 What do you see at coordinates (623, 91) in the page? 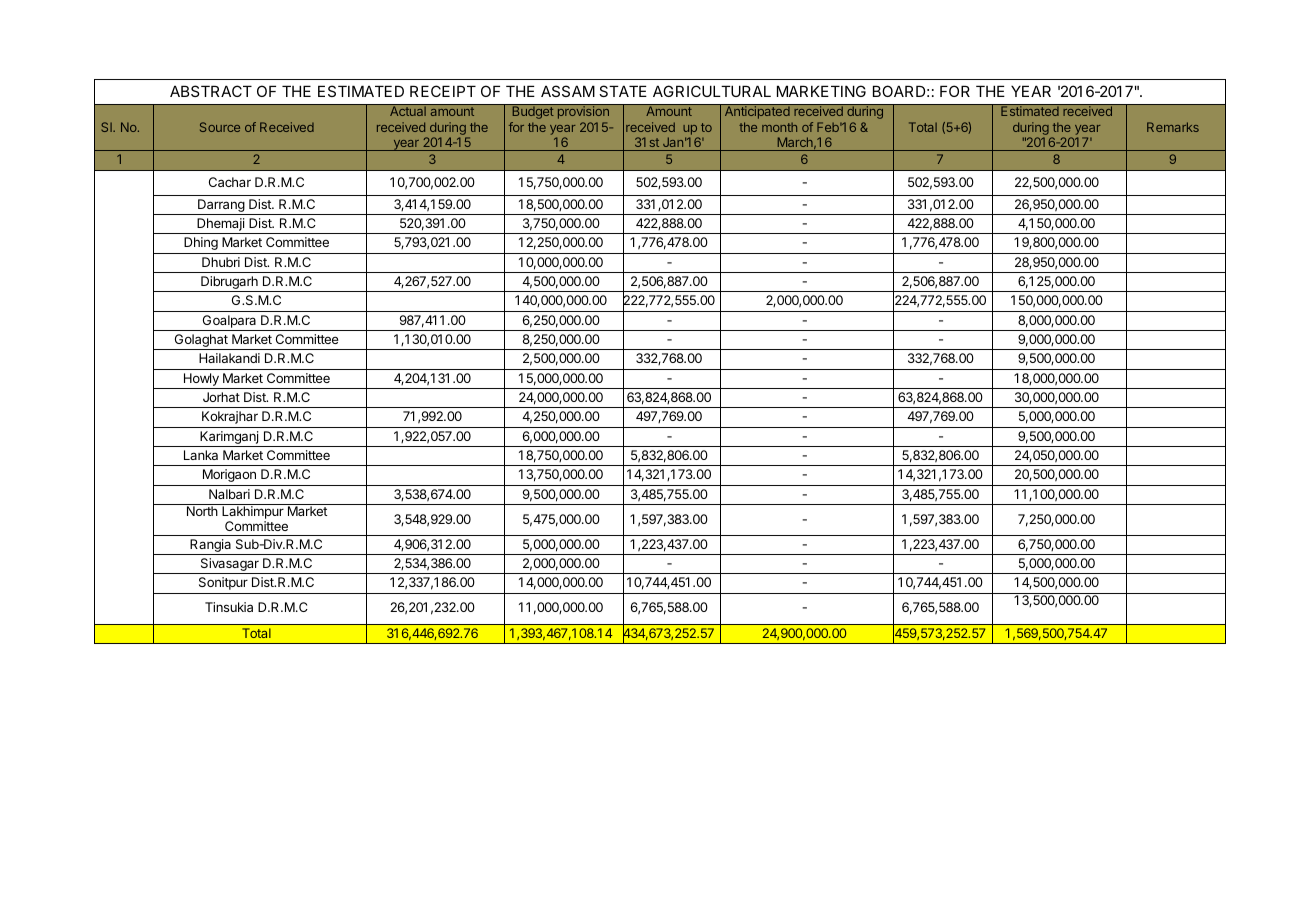
I see `STATE` at bounding box center [623, 91].
